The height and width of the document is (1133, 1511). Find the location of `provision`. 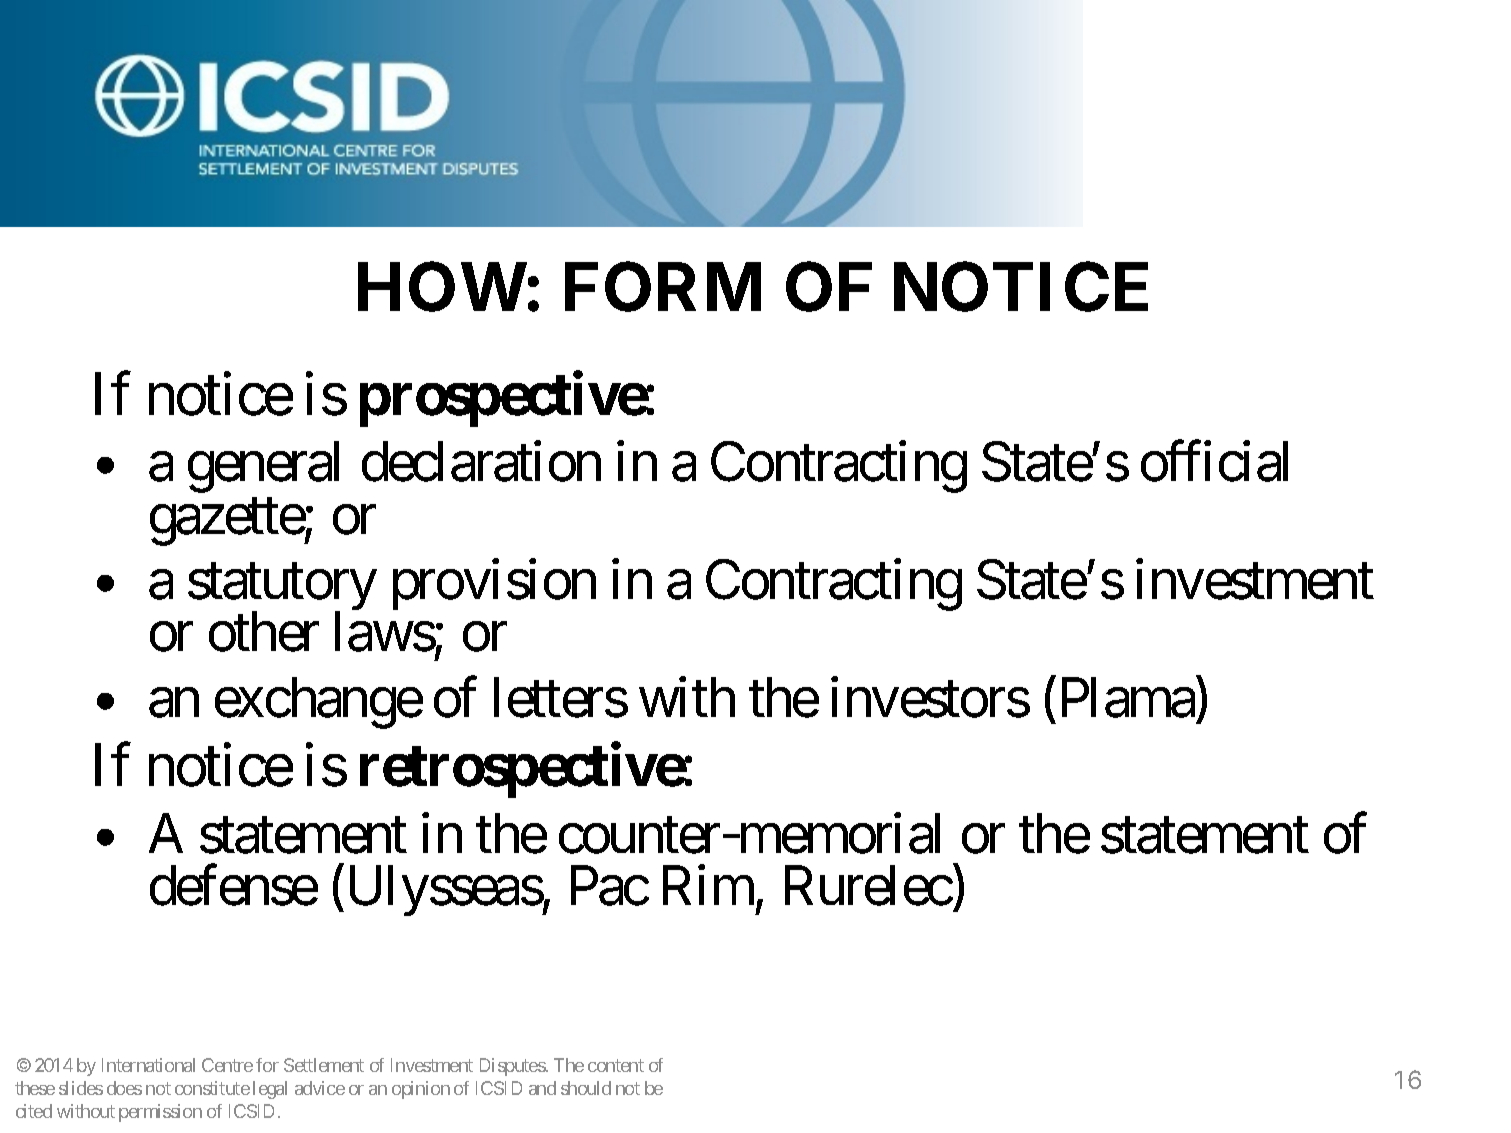

provision is located at coordinates (494, 585).
